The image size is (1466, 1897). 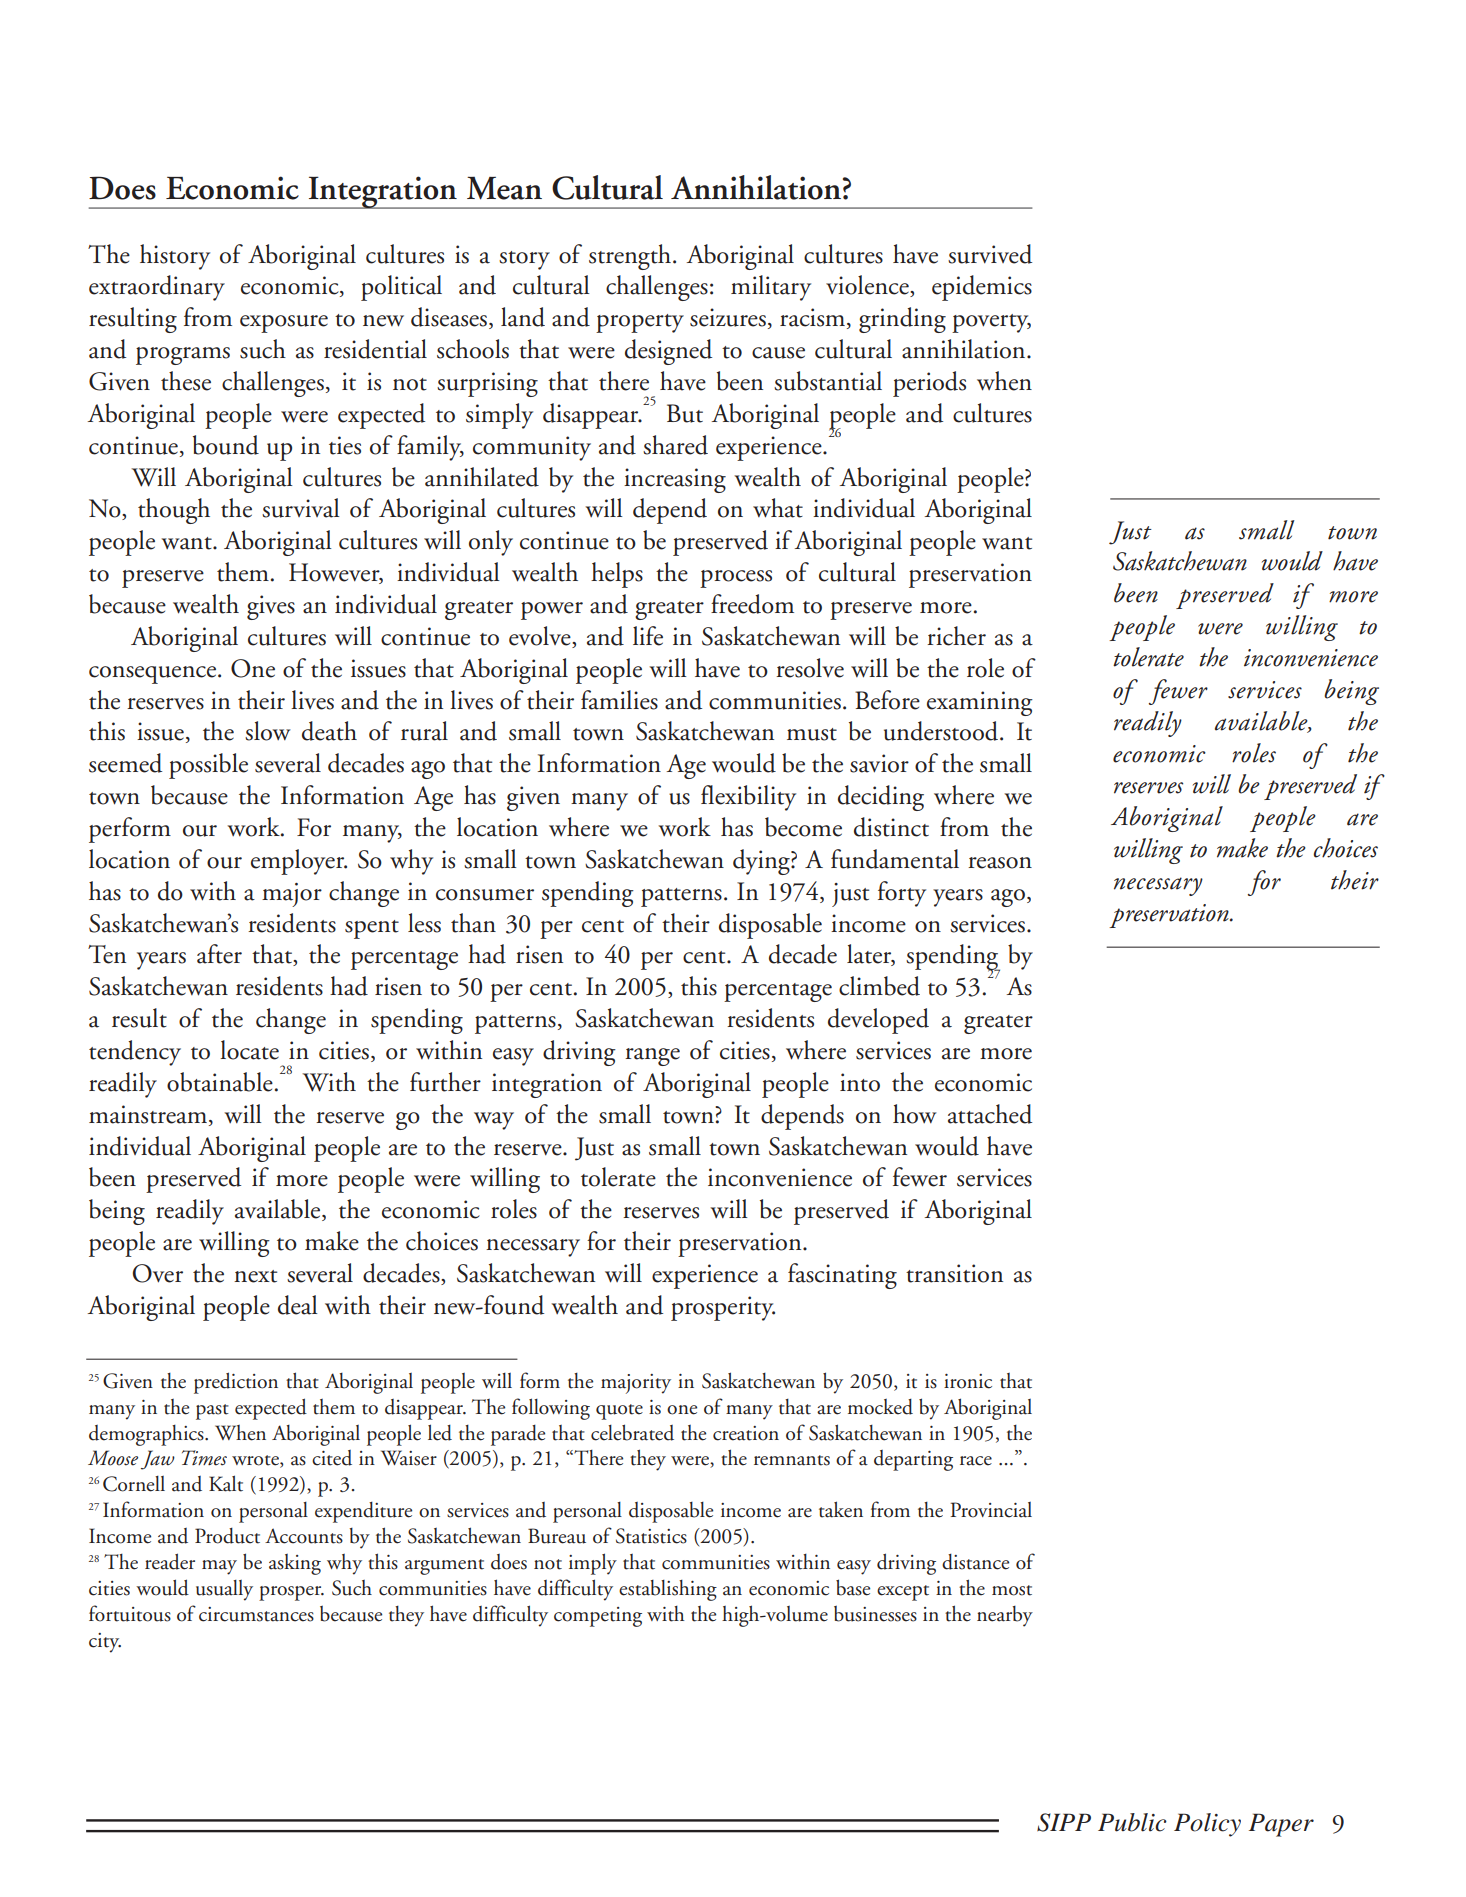 What do you see at coordinates (149, 1114) in the screenshot?
I see `mainstream` at bounding box center [149, 1114].
